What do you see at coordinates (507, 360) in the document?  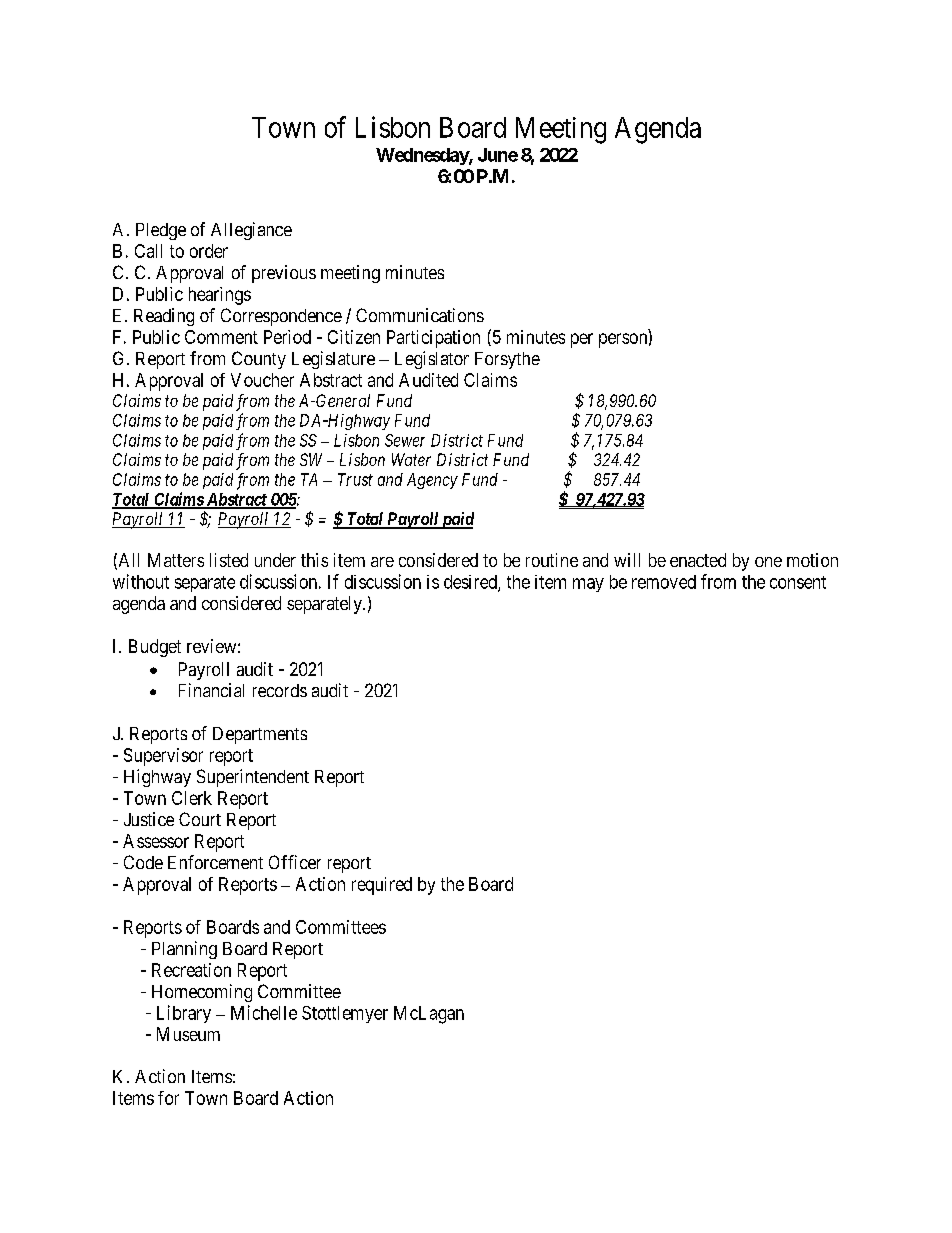 I see `Forsythe` at bounding box center [507, 360].
